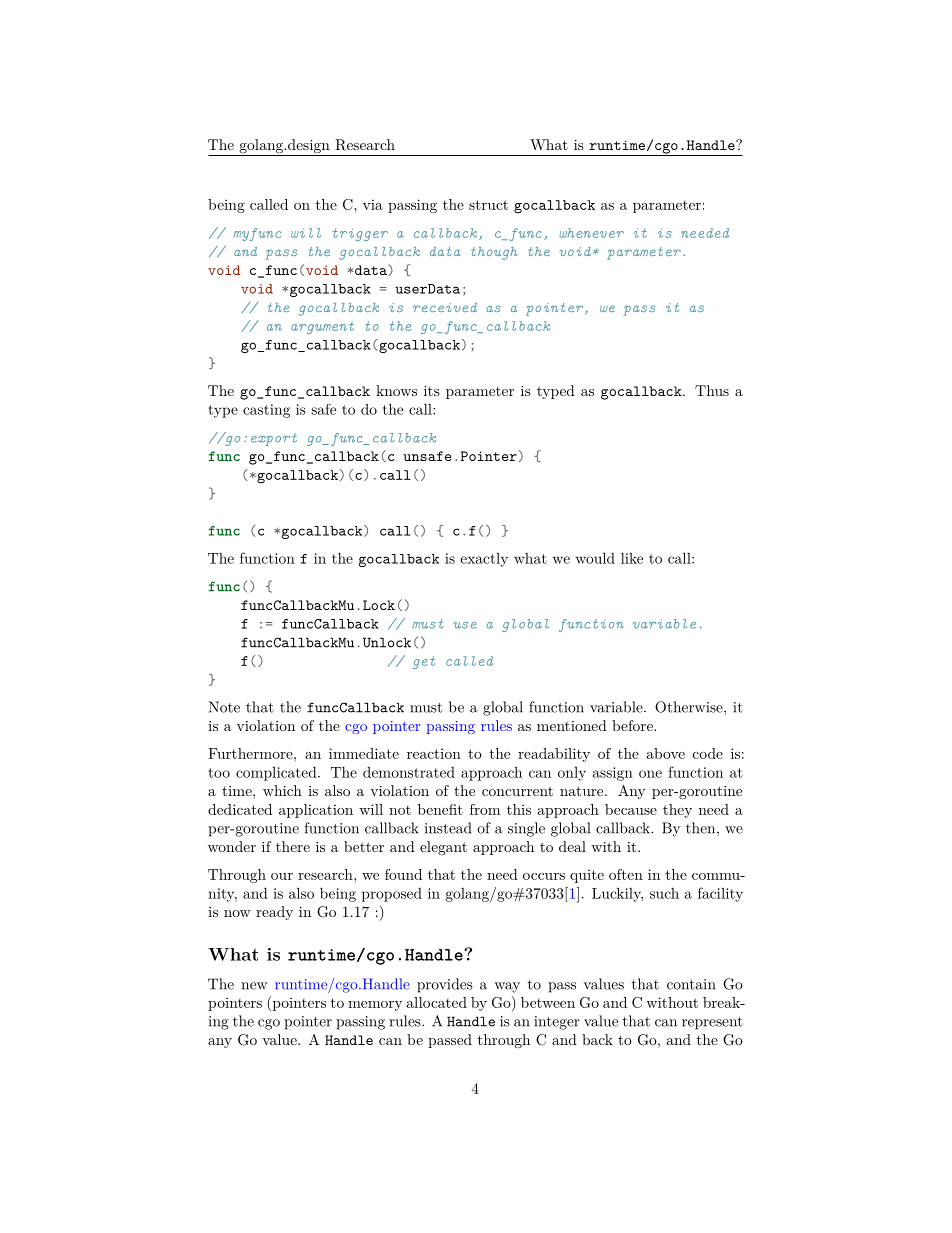  Describe the element at coordinates (488, 205) in the document. I see `struct` at that location.
